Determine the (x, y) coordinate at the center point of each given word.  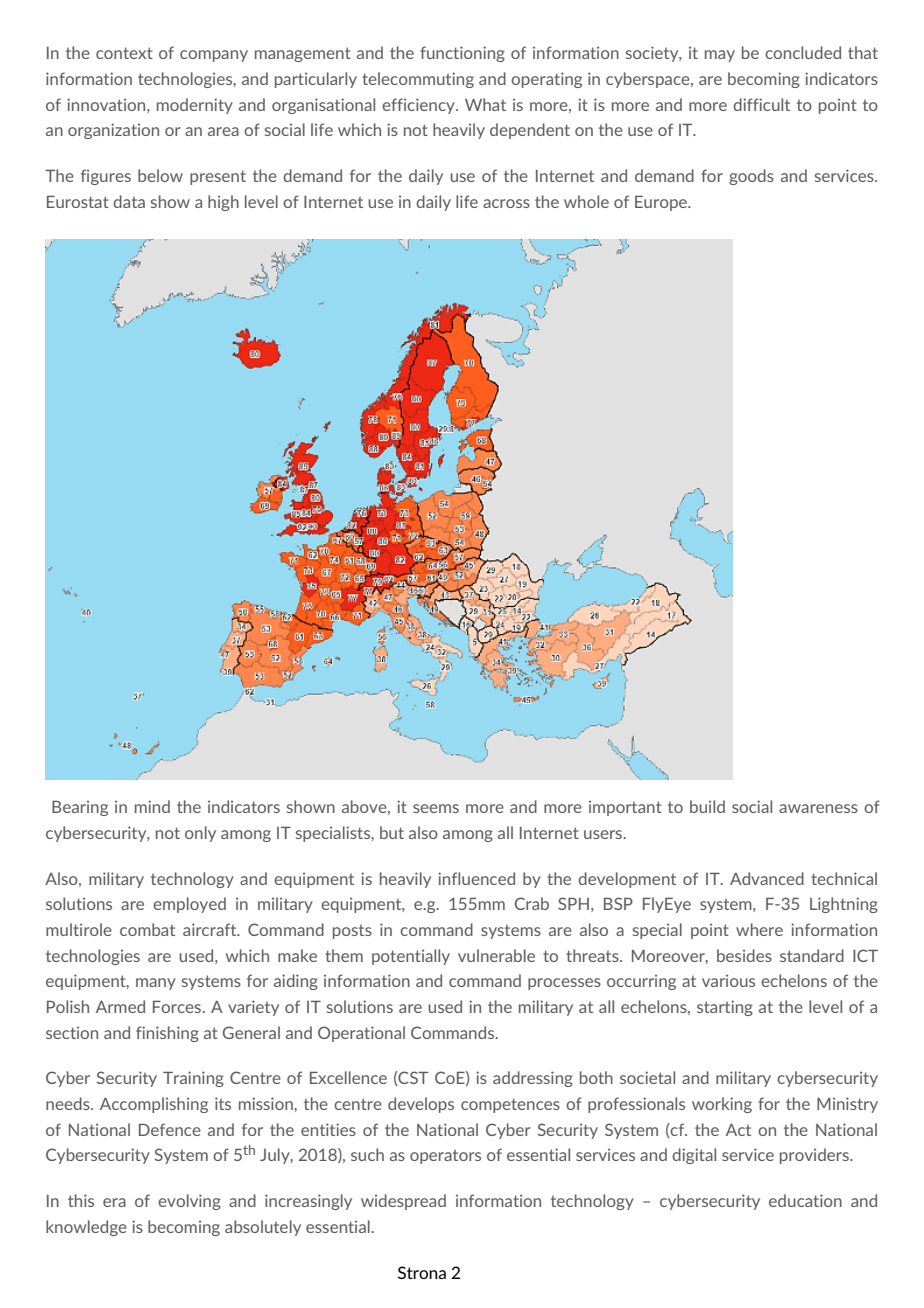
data (129, 201)
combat (147, 929)
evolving (189, 1202)
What (485, 104)
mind (152, 806)
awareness (818, 808)
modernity (195, 106)
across (506, 203)
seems (436, 808)
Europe (662, 203)
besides (744, 955)
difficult (761, 104)
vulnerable (496, 955)
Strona (422, 1272)
